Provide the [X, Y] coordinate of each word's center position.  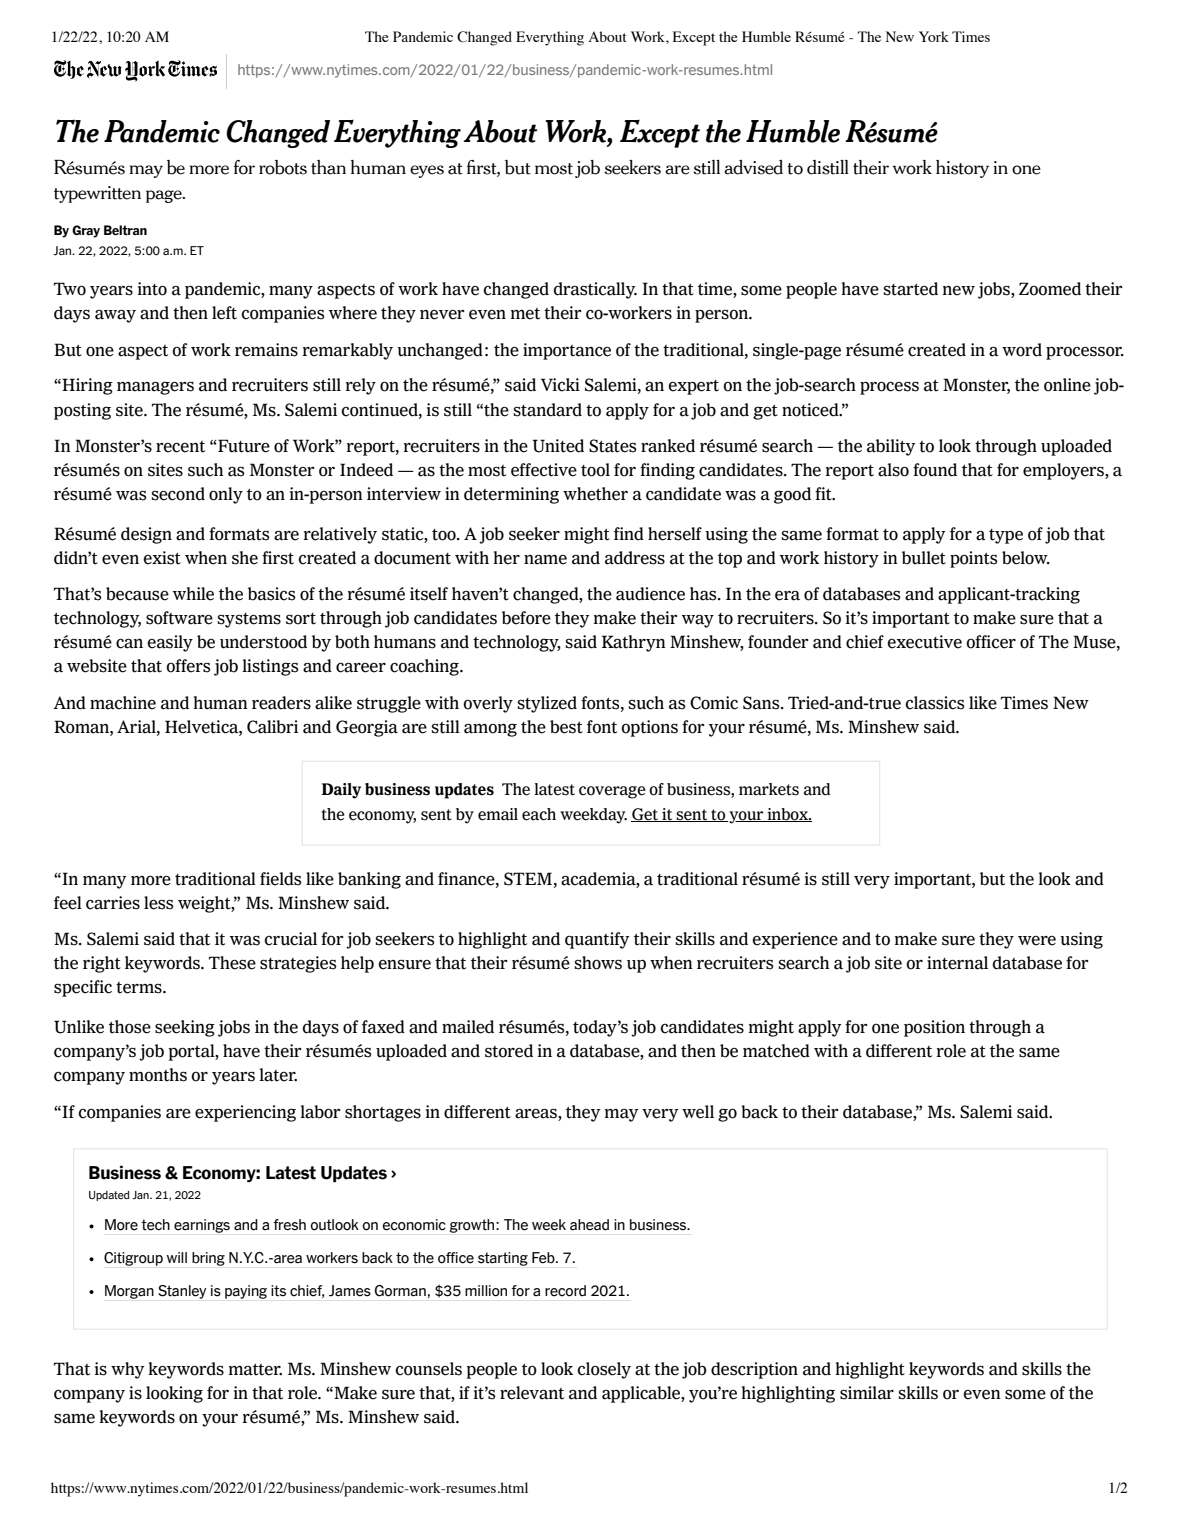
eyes [427, 171]
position [934, 1028]
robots [283, 167]
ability [891, 447]
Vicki [560, 385]
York [934, 36]
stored [509, 1051]
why [128, 1370]
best [566, 727]
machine [123, 703]
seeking [185, 1028]
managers [155, 388]
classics [934, 703]
